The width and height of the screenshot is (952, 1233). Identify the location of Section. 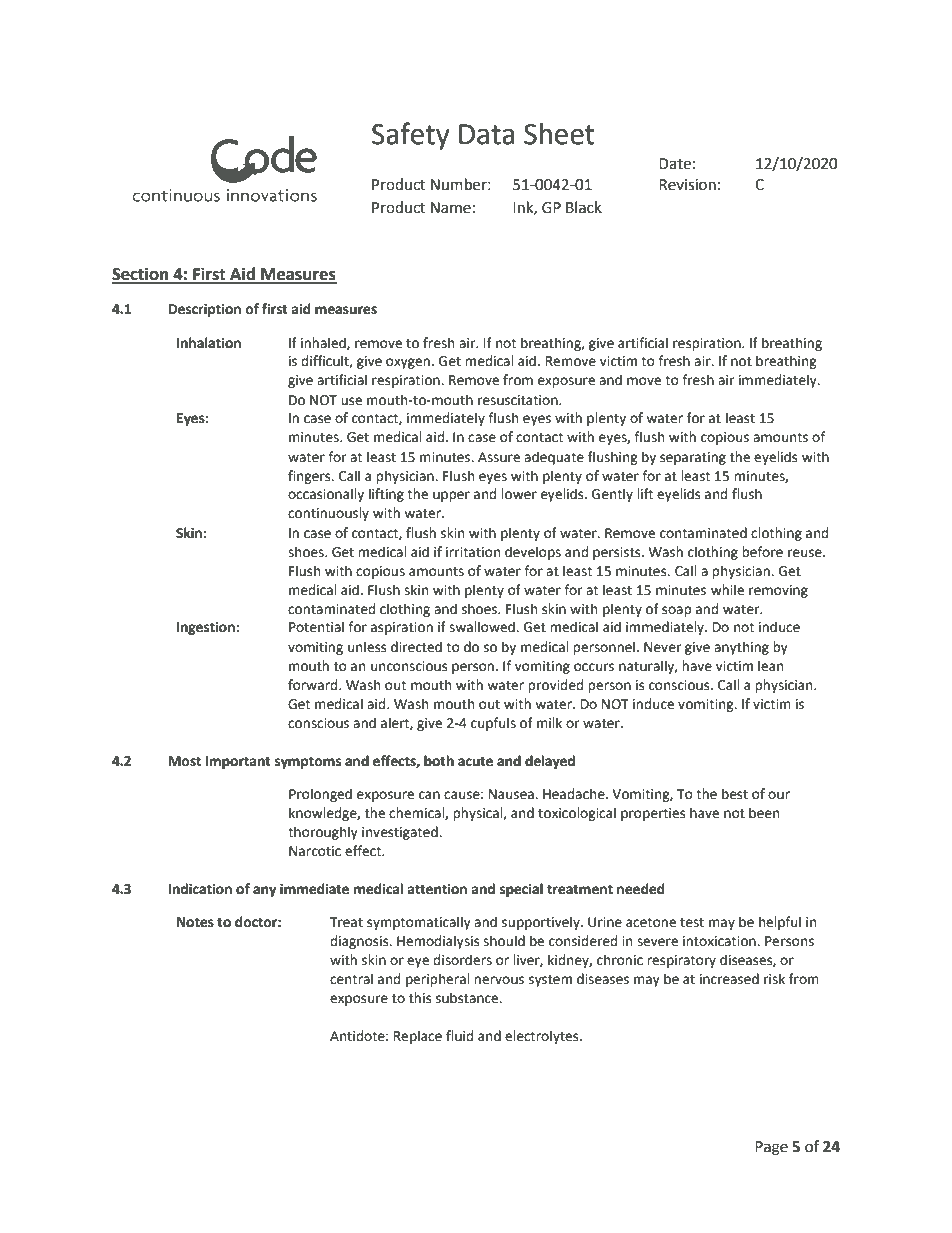
(141, 275).
